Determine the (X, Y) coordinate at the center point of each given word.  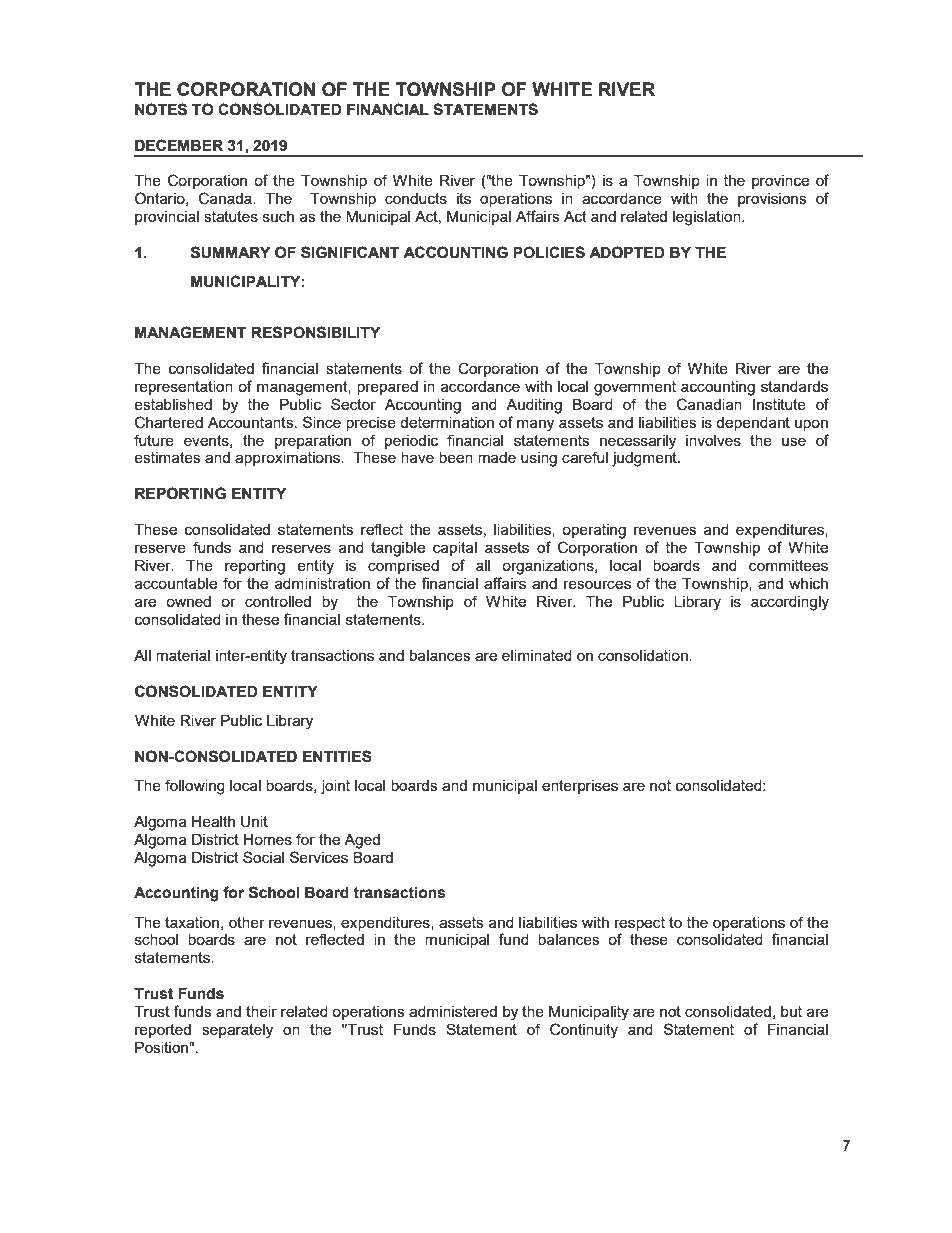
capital (455, 549)
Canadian (709, 404)
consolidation (644, 655)
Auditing (534, 406)
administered (453, 1011)
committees (788, 565)
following (195, 787)
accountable (176, 583)
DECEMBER (179, 145)
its (464, 198)
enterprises (580, 787)
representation (184, 388)
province (780, 182)
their (261, 1011)
